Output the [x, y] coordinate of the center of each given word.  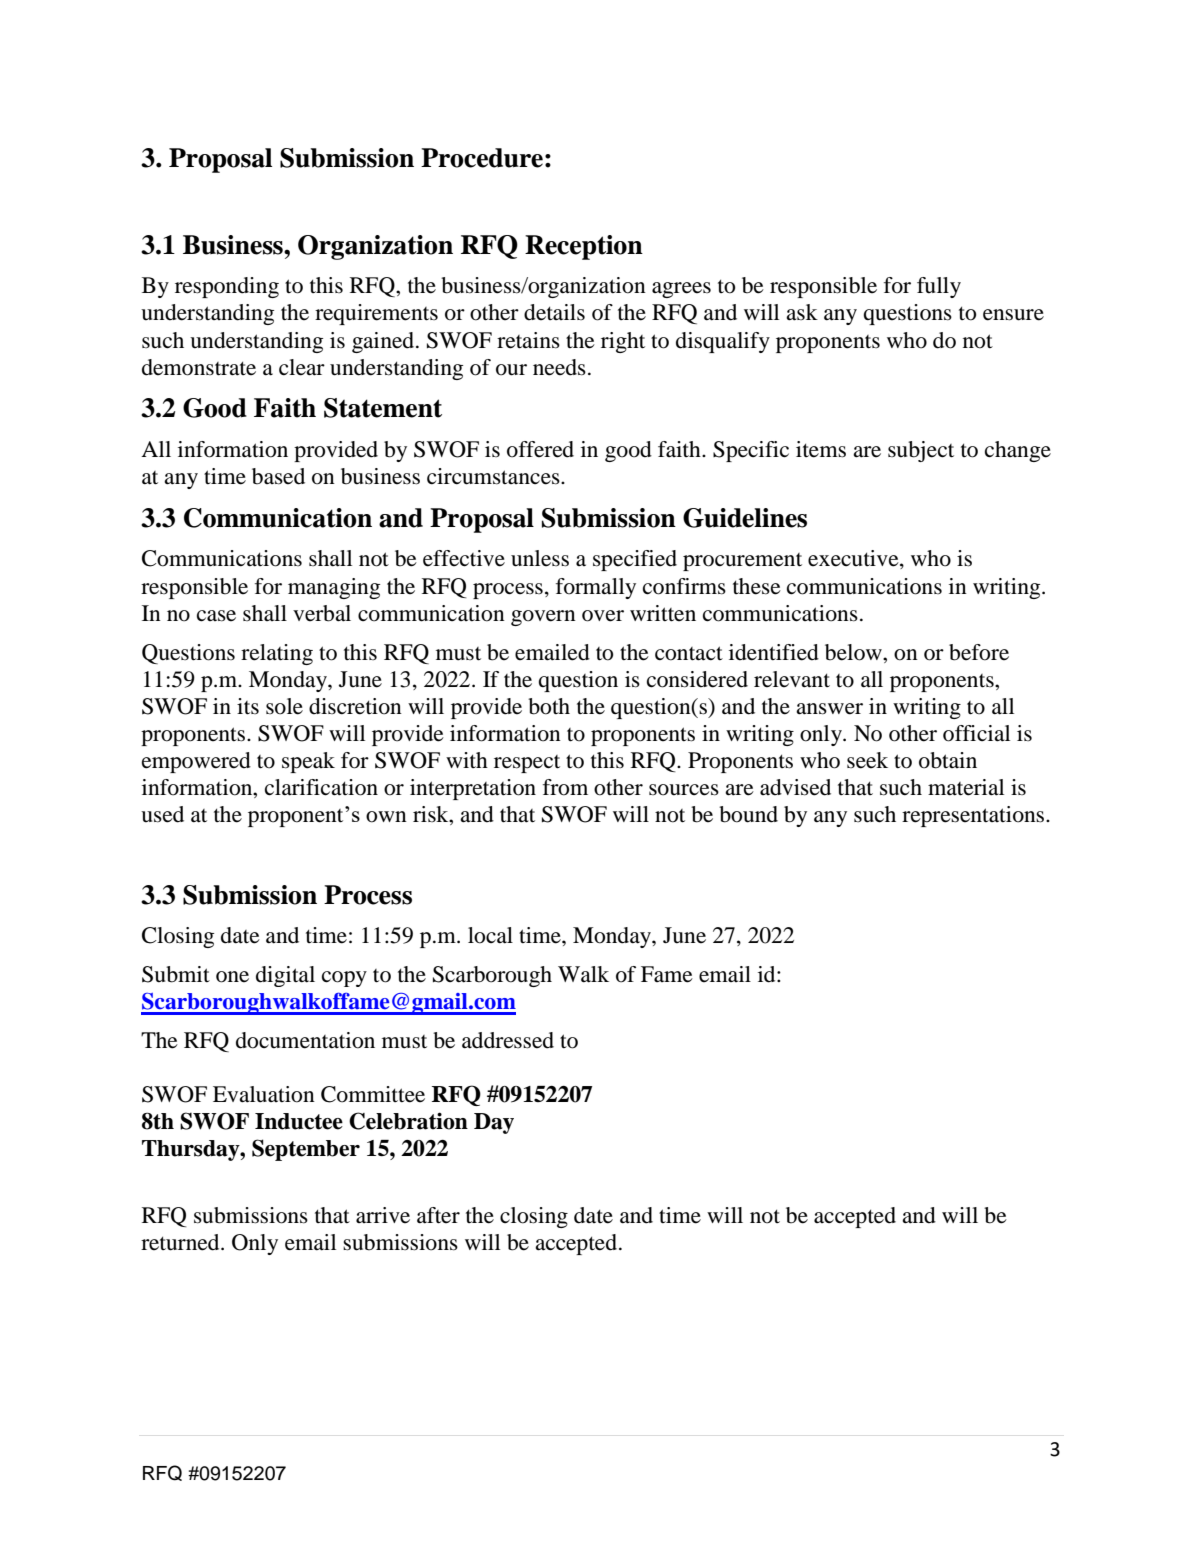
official [976, 733]
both [549, 706]
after [438, 1215]
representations [974, 816]
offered [540, 449]
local [490, 935]
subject [921, 451]
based [278, 476]
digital [285, 976]
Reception [584, 247]
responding [227, 287]
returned [181, 1242]
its [248, 706]
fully [939, 287]
